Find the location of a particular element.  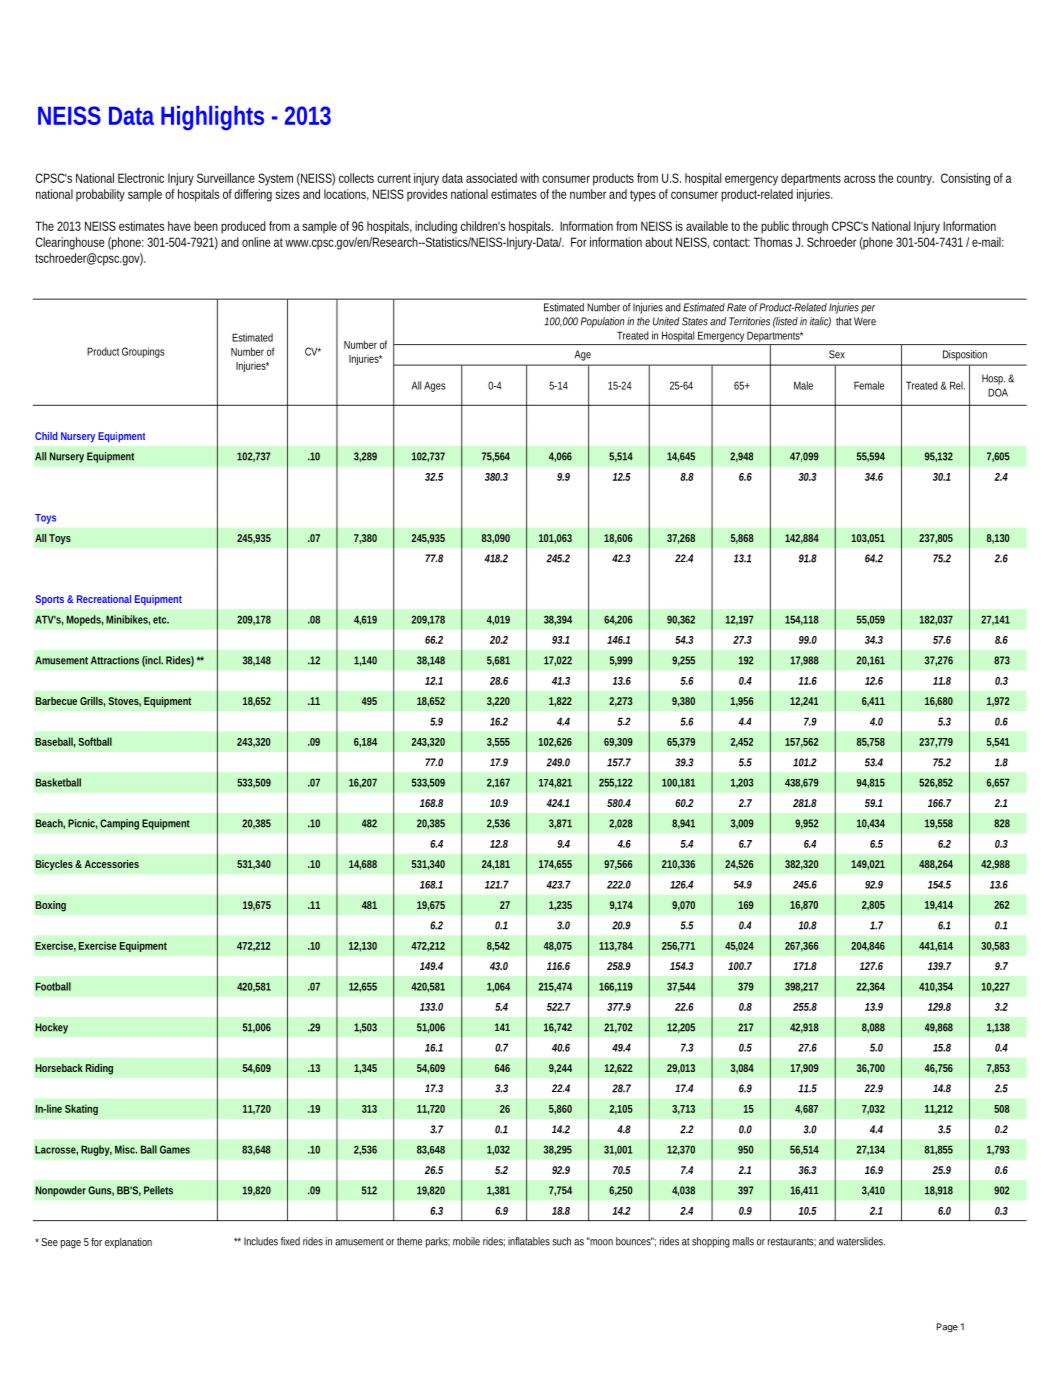

with is located at coordinates (529, 178).
